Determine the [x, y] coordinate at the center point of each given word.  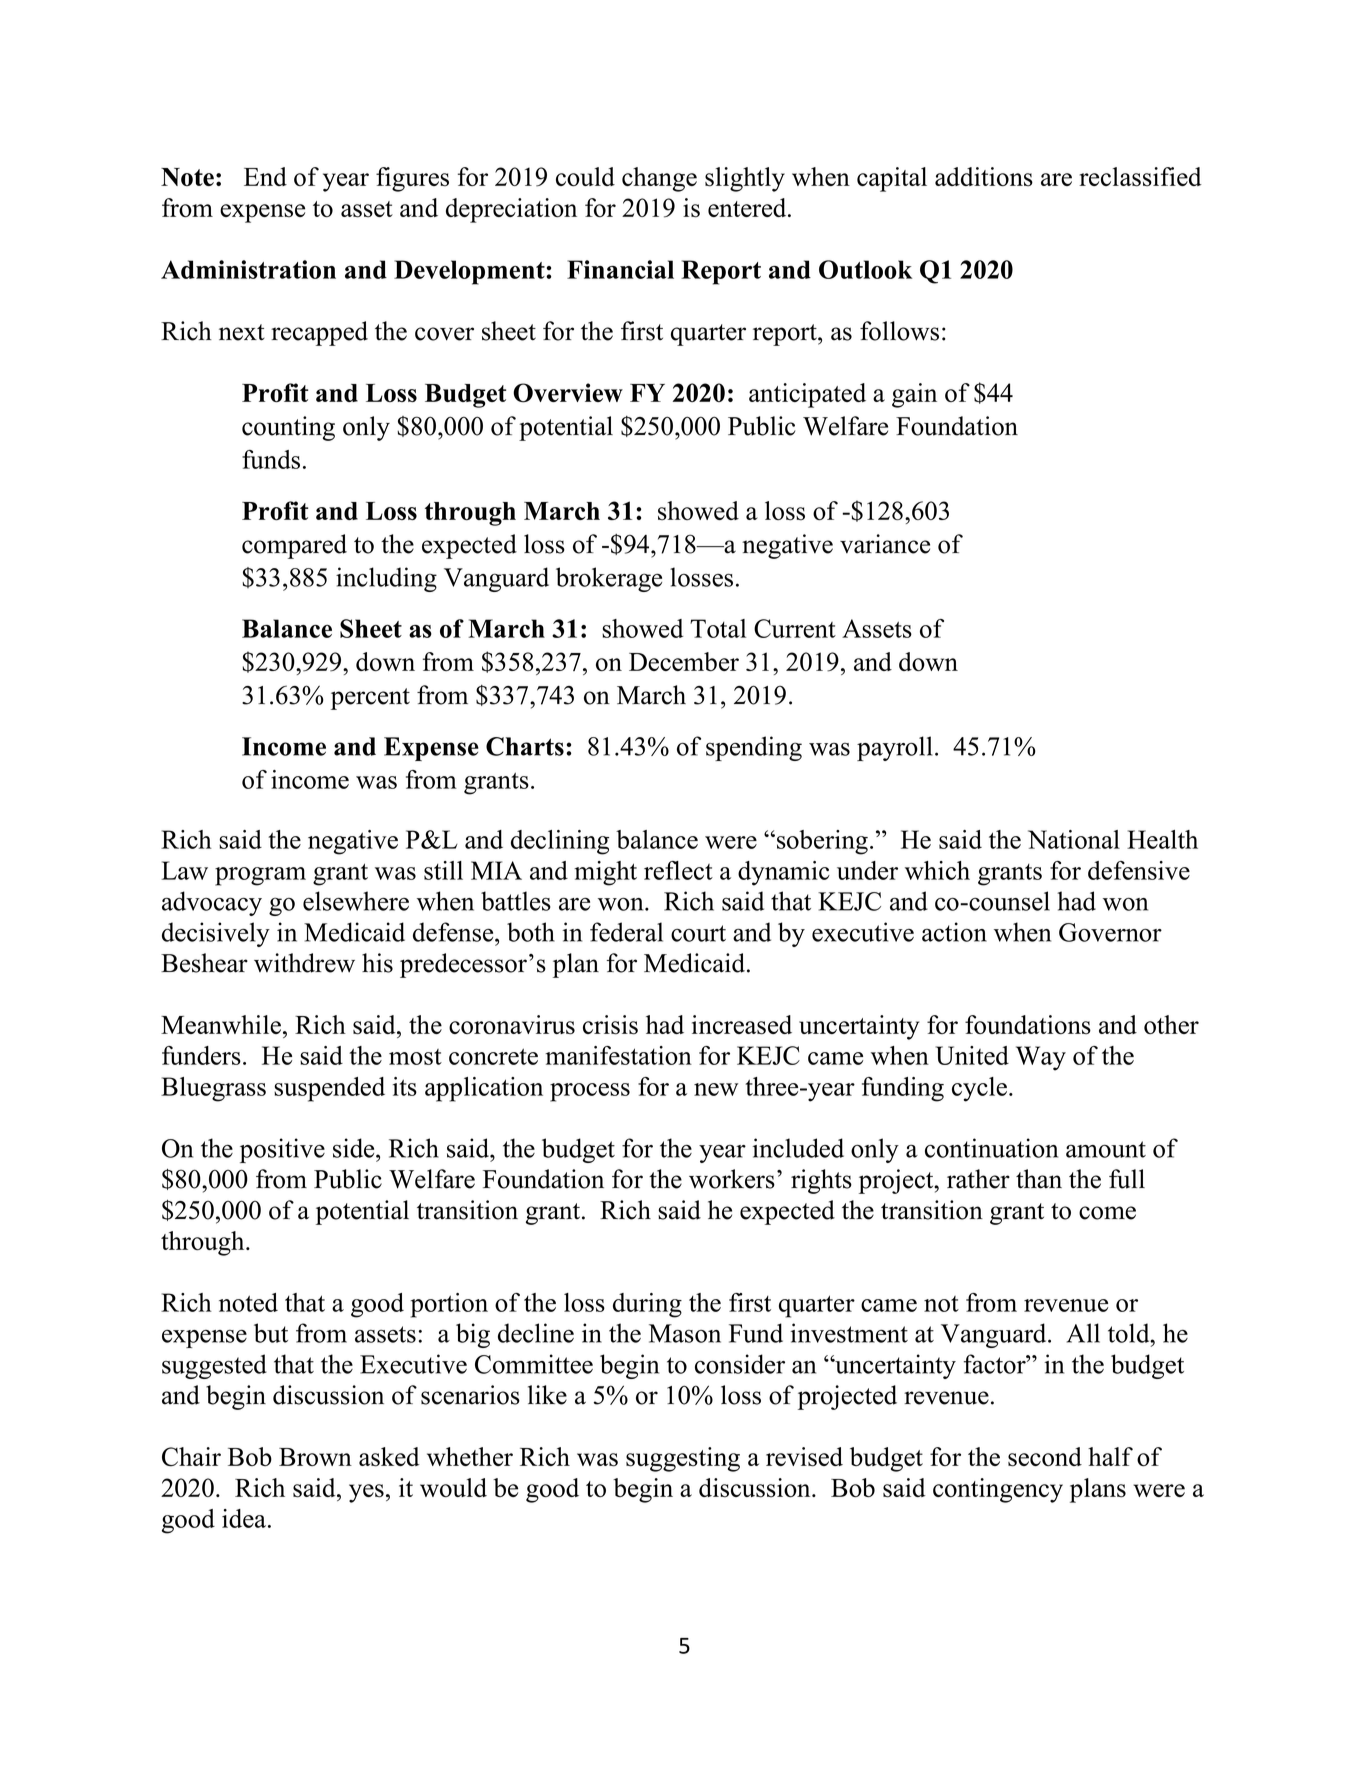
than [1039, 1179]
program [260, 876]
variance [885, 544]
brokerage [609, 579]
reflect [678, 870]
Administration [248, 269]
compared [294, 546]
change [659, 179]
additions [984, 177]
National [1074, 839]
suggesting [683, 1459]
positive [282, 1150]
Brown [315, 1457]
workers [732, 1179]
